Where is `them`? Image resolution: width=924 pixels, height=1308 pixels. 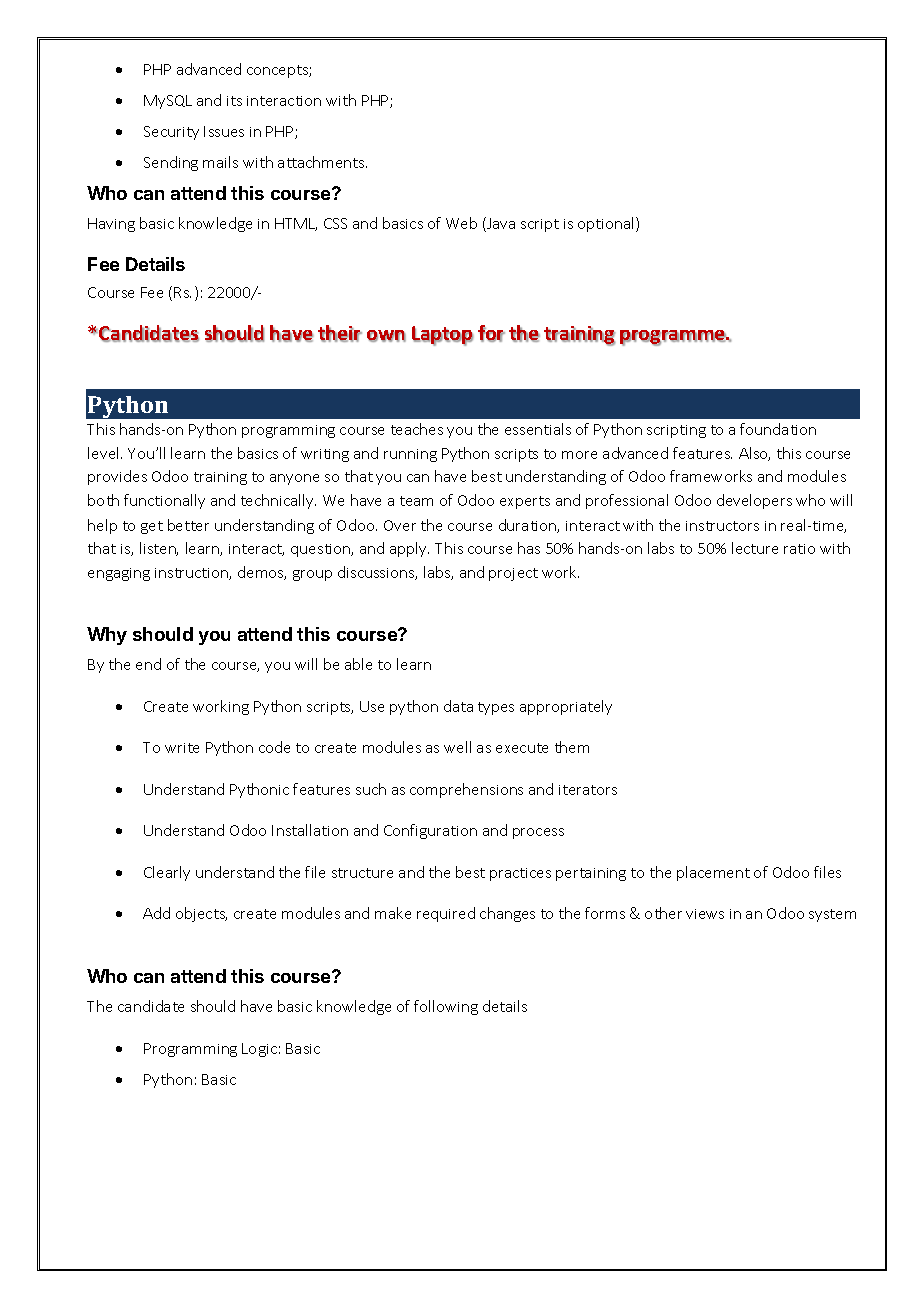 them is located at coordinates (572, 747).
